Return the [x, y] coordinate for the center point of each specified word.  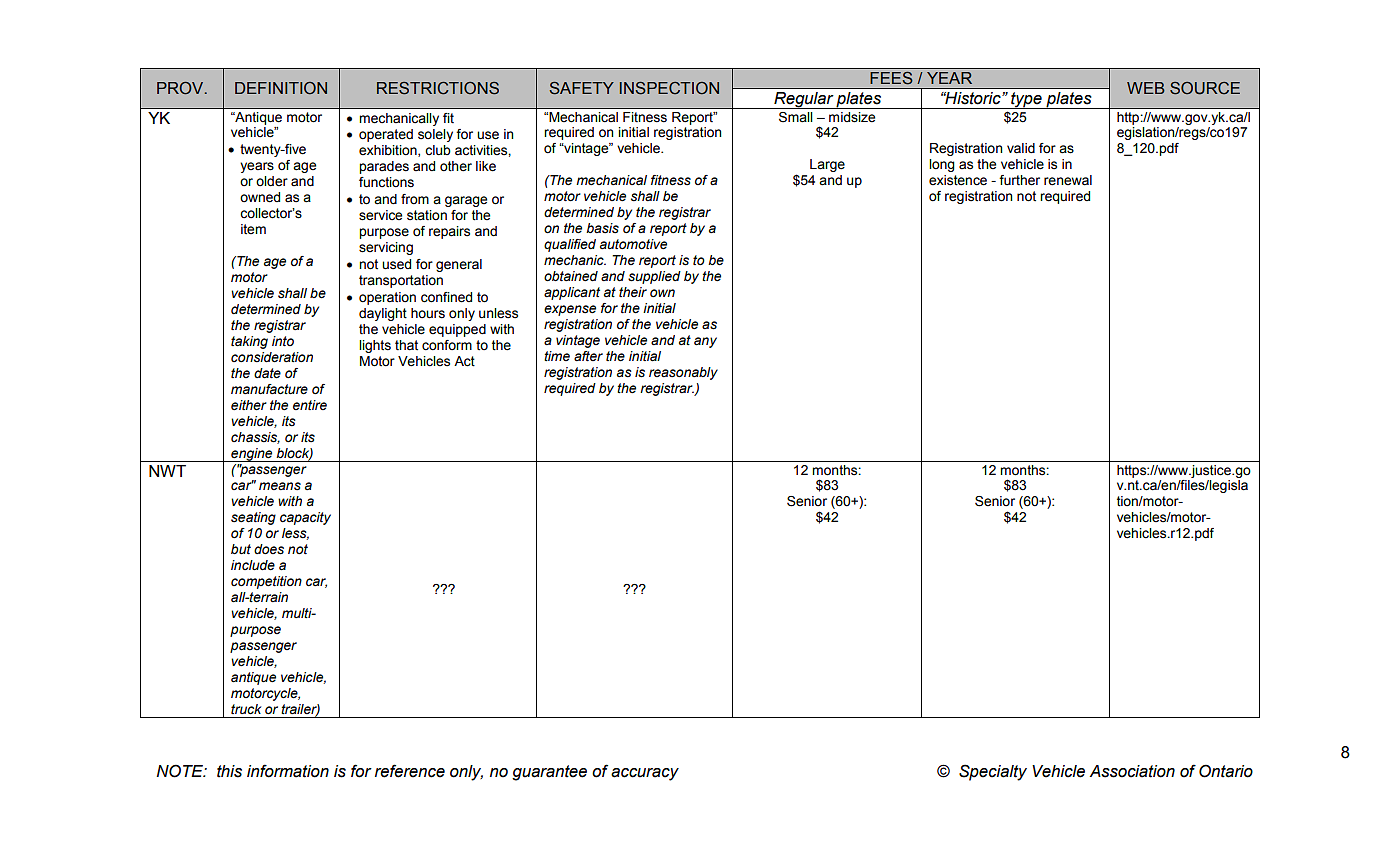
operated [386, 135]
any [705, 342]
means [280, 486]
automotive [633, 244]
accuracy [645, 774]
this [229, 771]
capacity [305, 518]
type [1026, 100]
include [253, 565]
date [267, 373]
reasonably [683, 373]
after [588, 356]
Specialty [993, 772]
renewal [1068, 180]
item [253, 229]
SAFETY [581, 88]
